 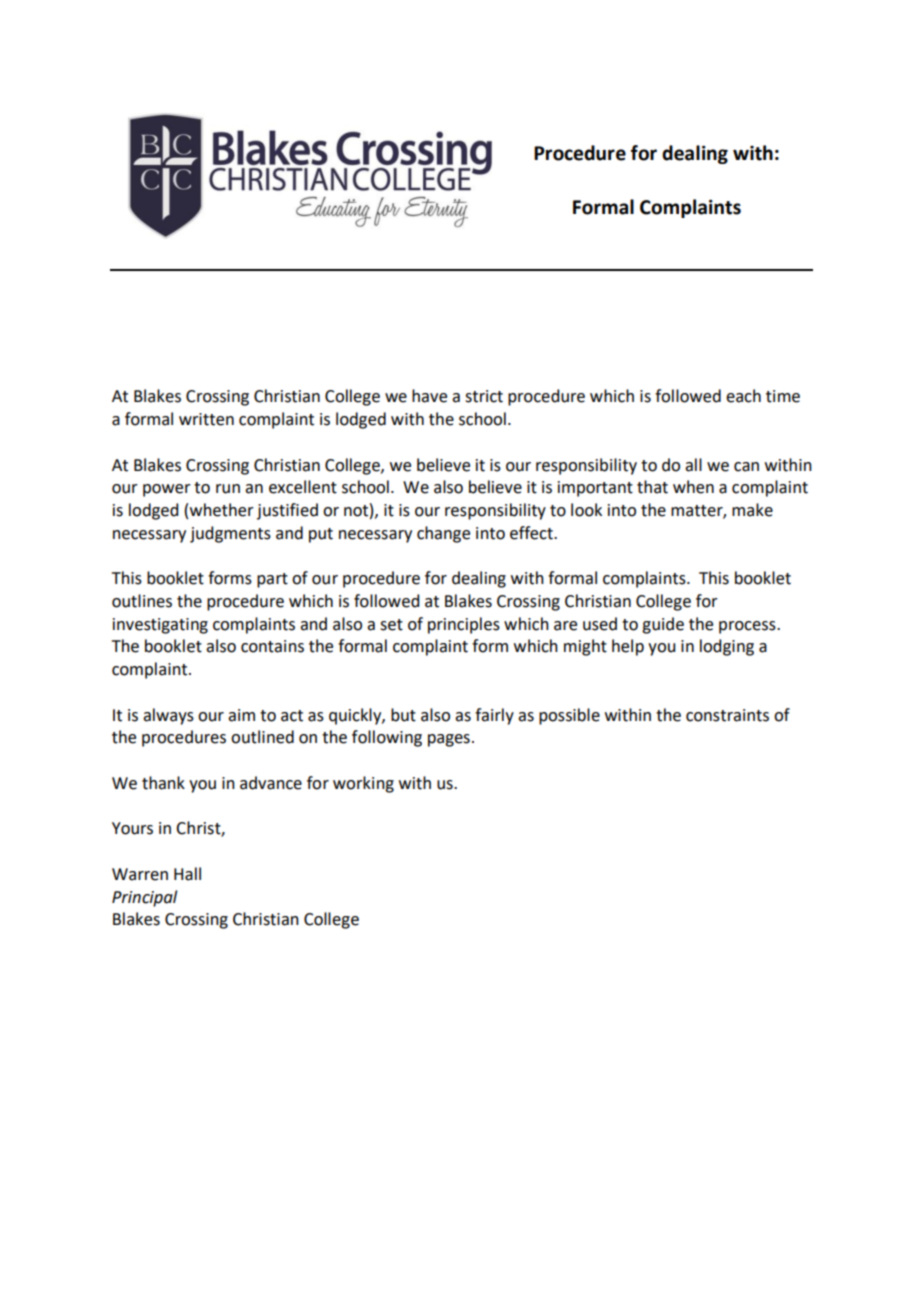 I want to click on Hall, so click(x=187, y=874).
